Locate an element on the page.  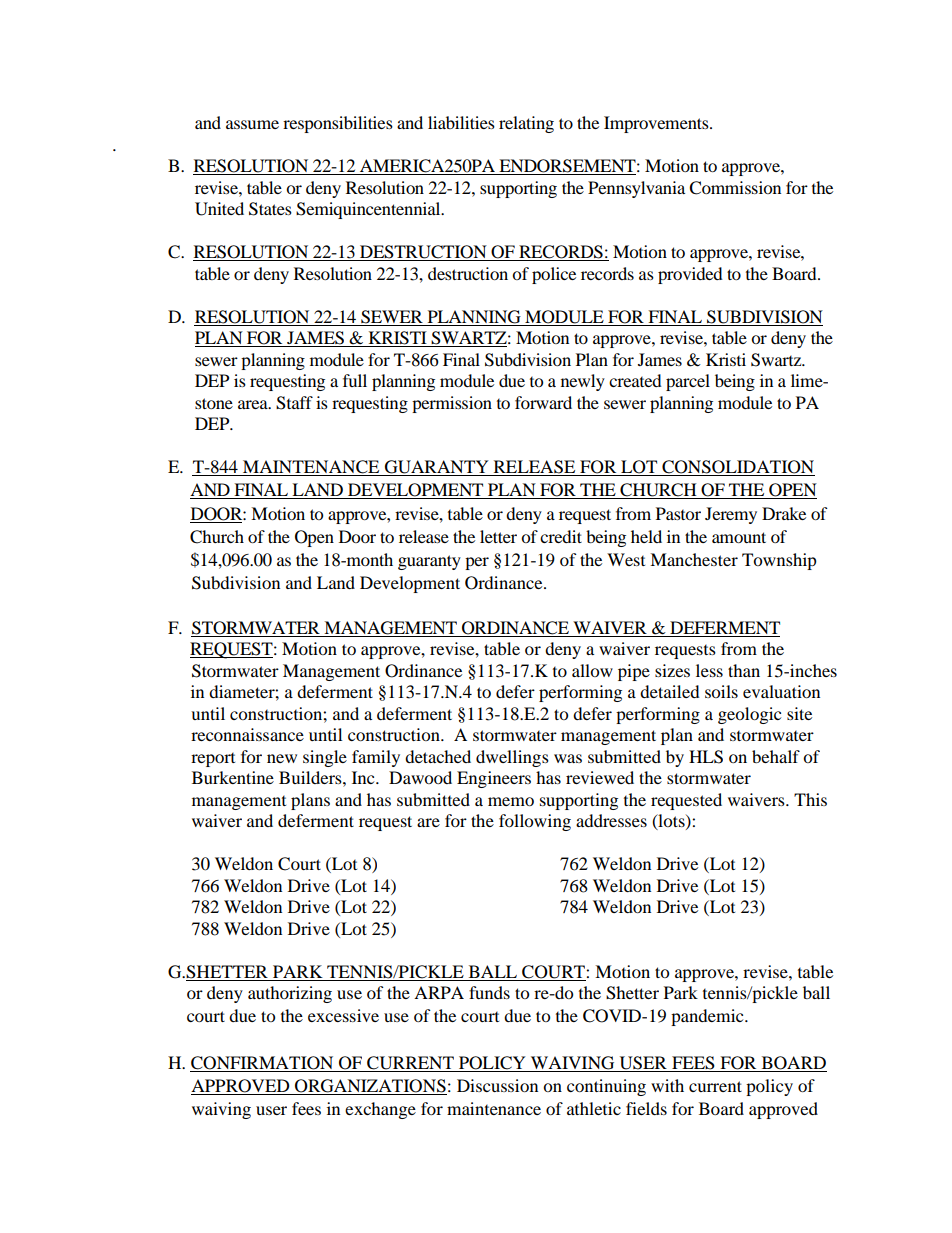
Discussion is located at coordinates (497, 1085).
